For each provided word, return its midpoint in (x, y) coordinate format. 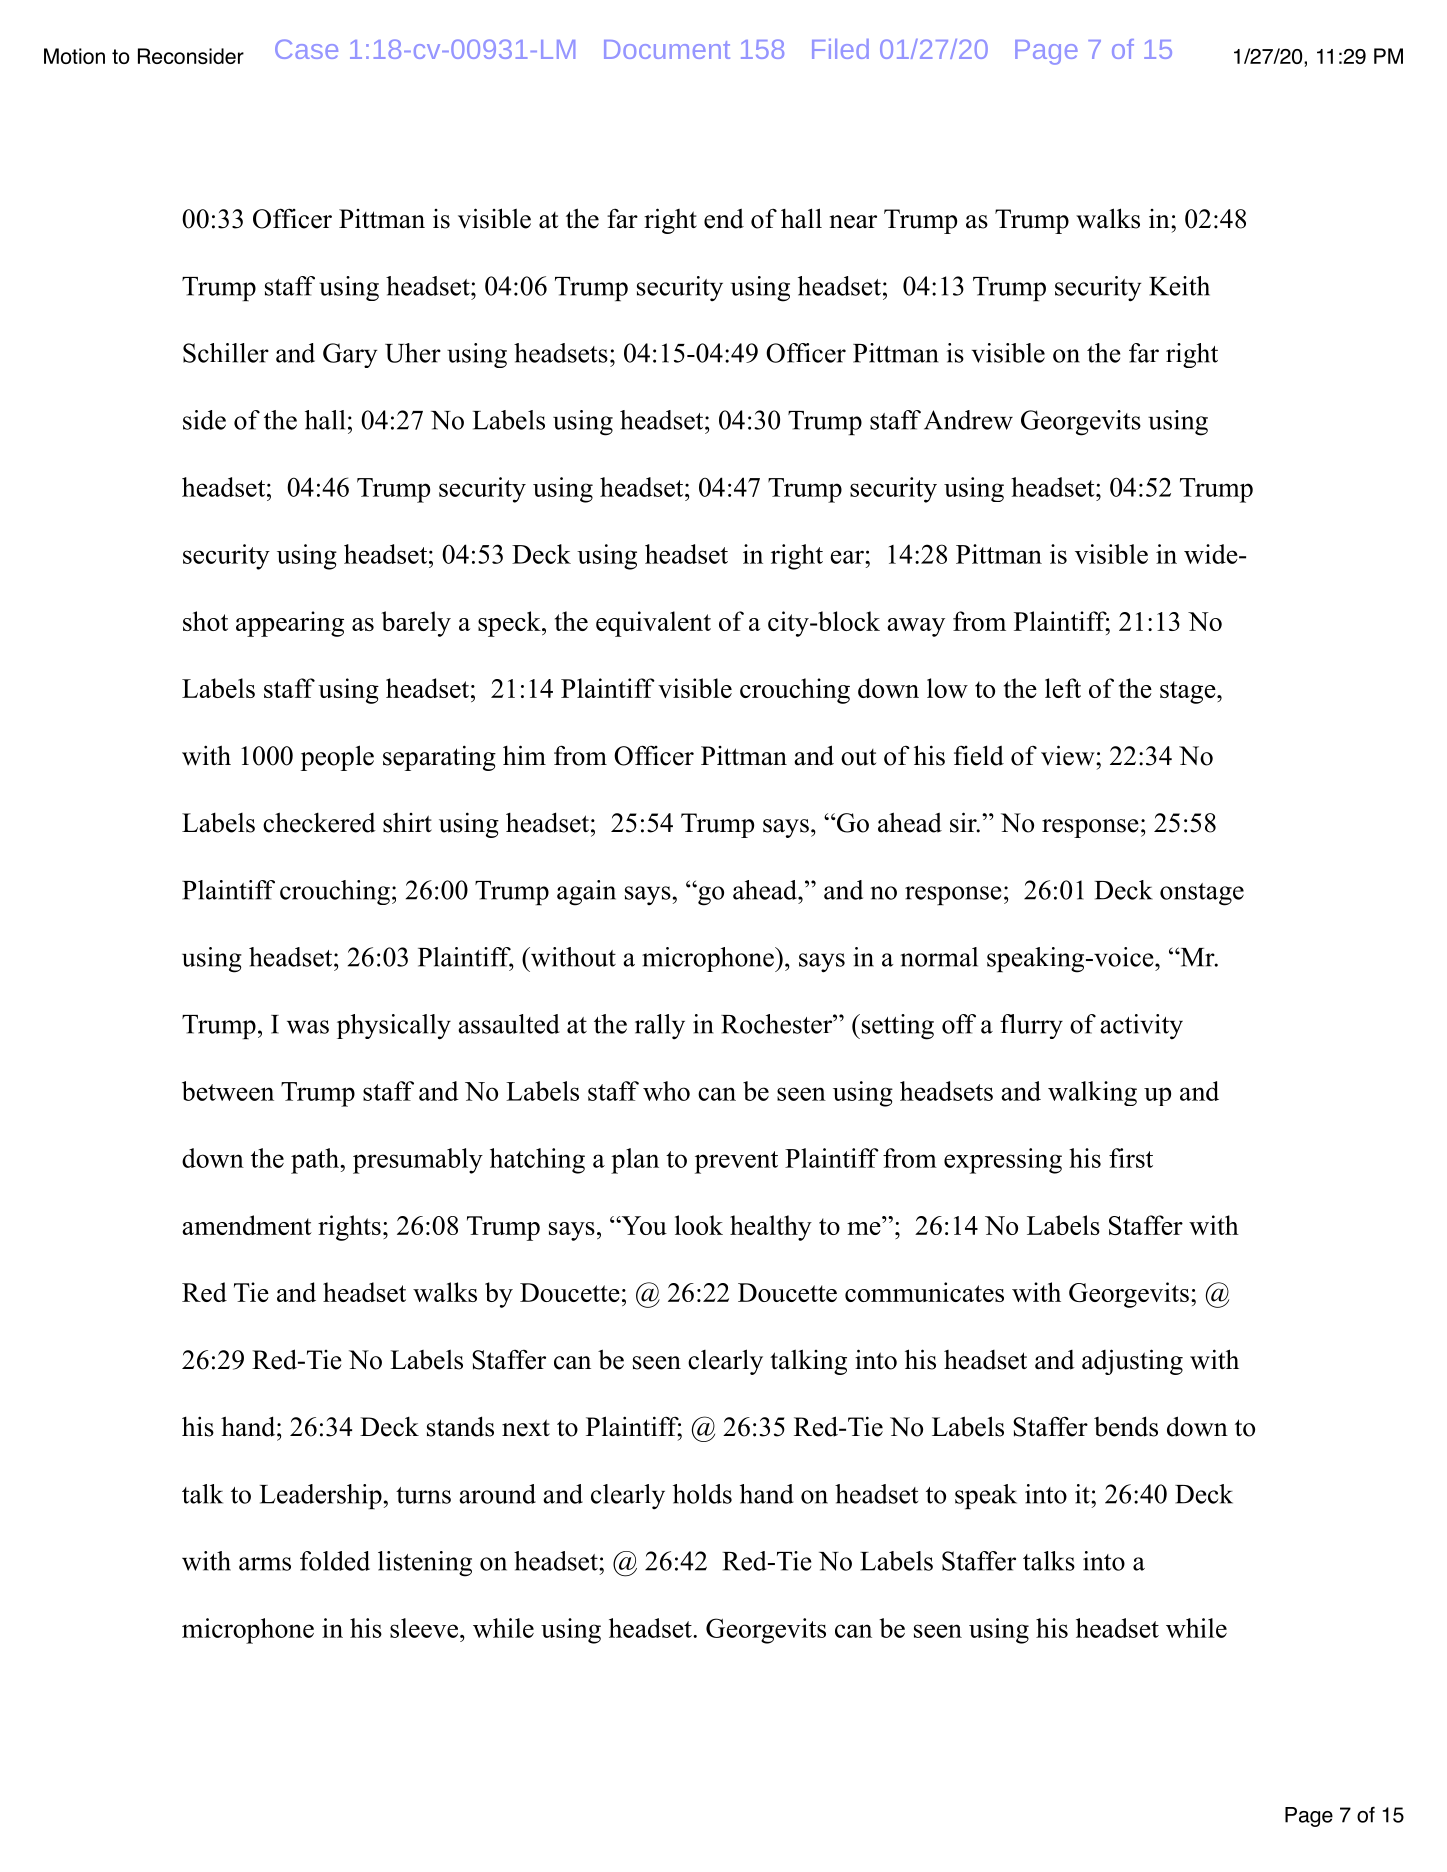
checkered (319, 822)
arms (265, 1564)
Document (667, 49)
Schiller (226, 353)
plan (635, 1161)
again (586, 893)
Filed (840, 49)
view (1069, 755)
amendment (247, 1225)
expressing (1003, 1161)
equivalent (653, 624)
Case (306, 49)
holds (702, 1494)
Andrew (968, 420)
